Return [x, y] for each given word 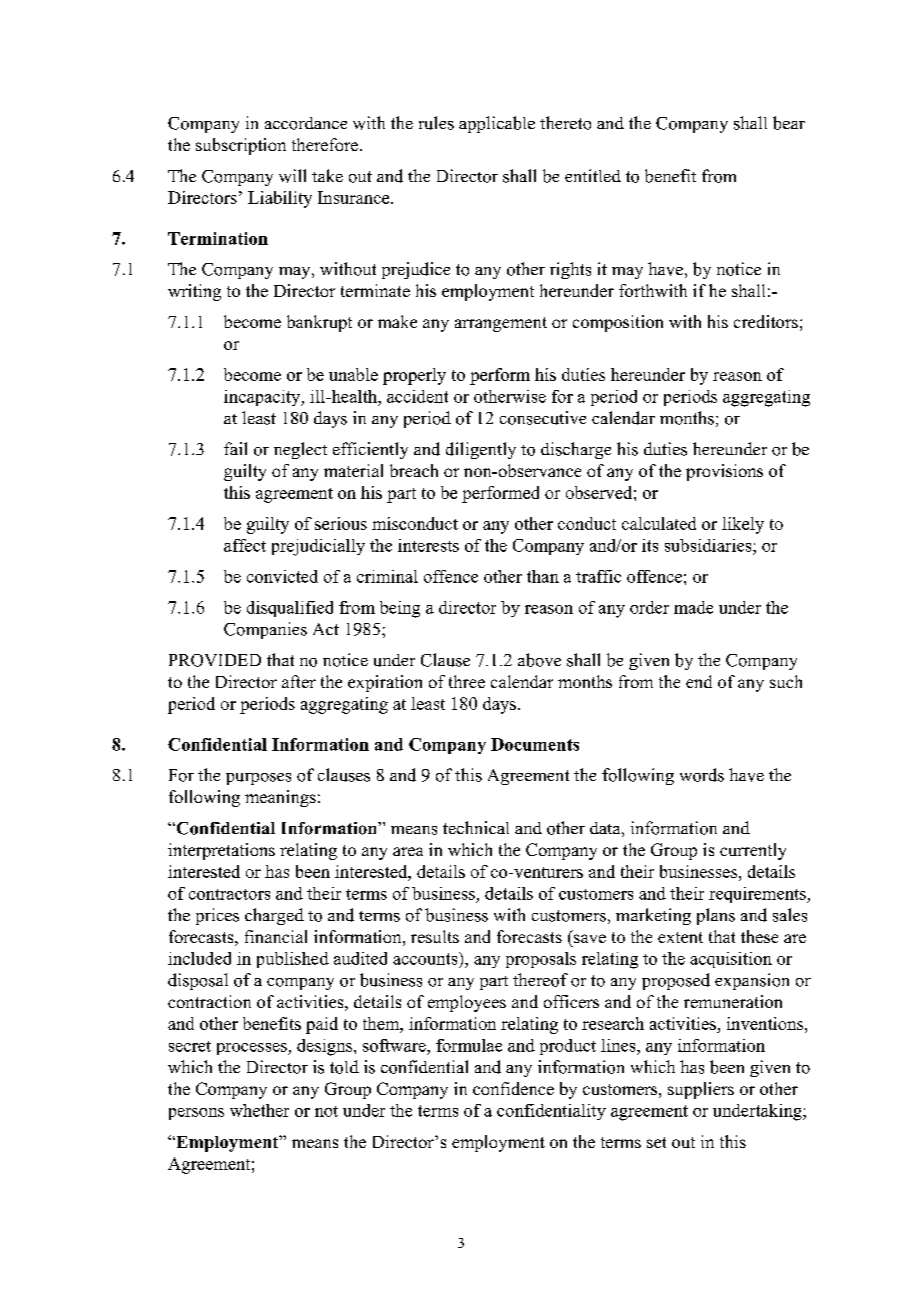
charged [274, 916]
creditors [766, 321]
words [702, 775]
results [435, 936]
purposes [258, 779]
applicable [497, 124]
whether [259, 1110]
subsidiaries [709, 545]
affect [245, 545]
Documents [535, 744]
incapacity [263, 398]
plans [716, 916]
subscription [241, 146]
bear [789, 123]
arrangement [501, 324]
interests [428, 545]
